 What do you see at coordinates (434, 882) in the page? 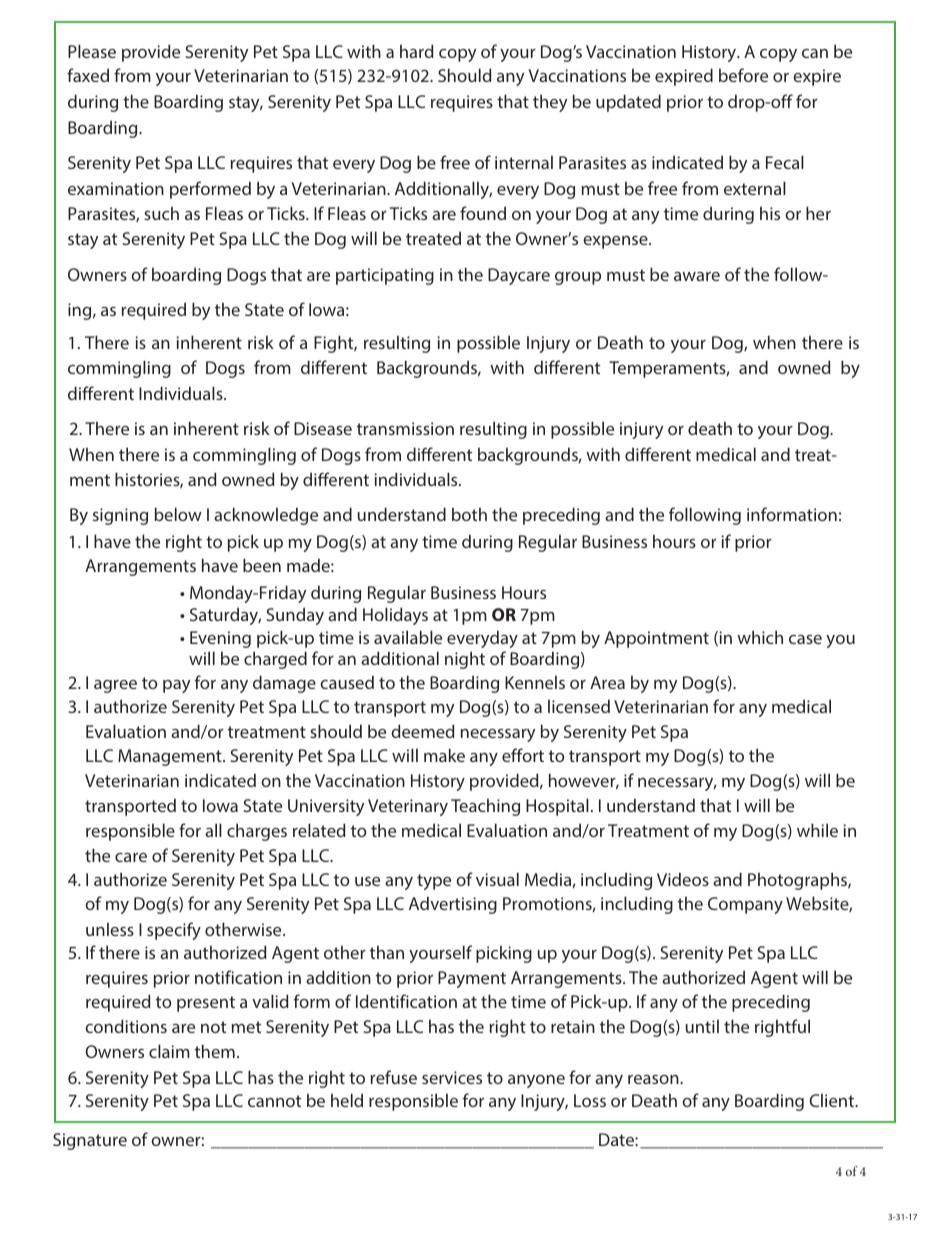
I see `type` at bounding box center [434, 882].
